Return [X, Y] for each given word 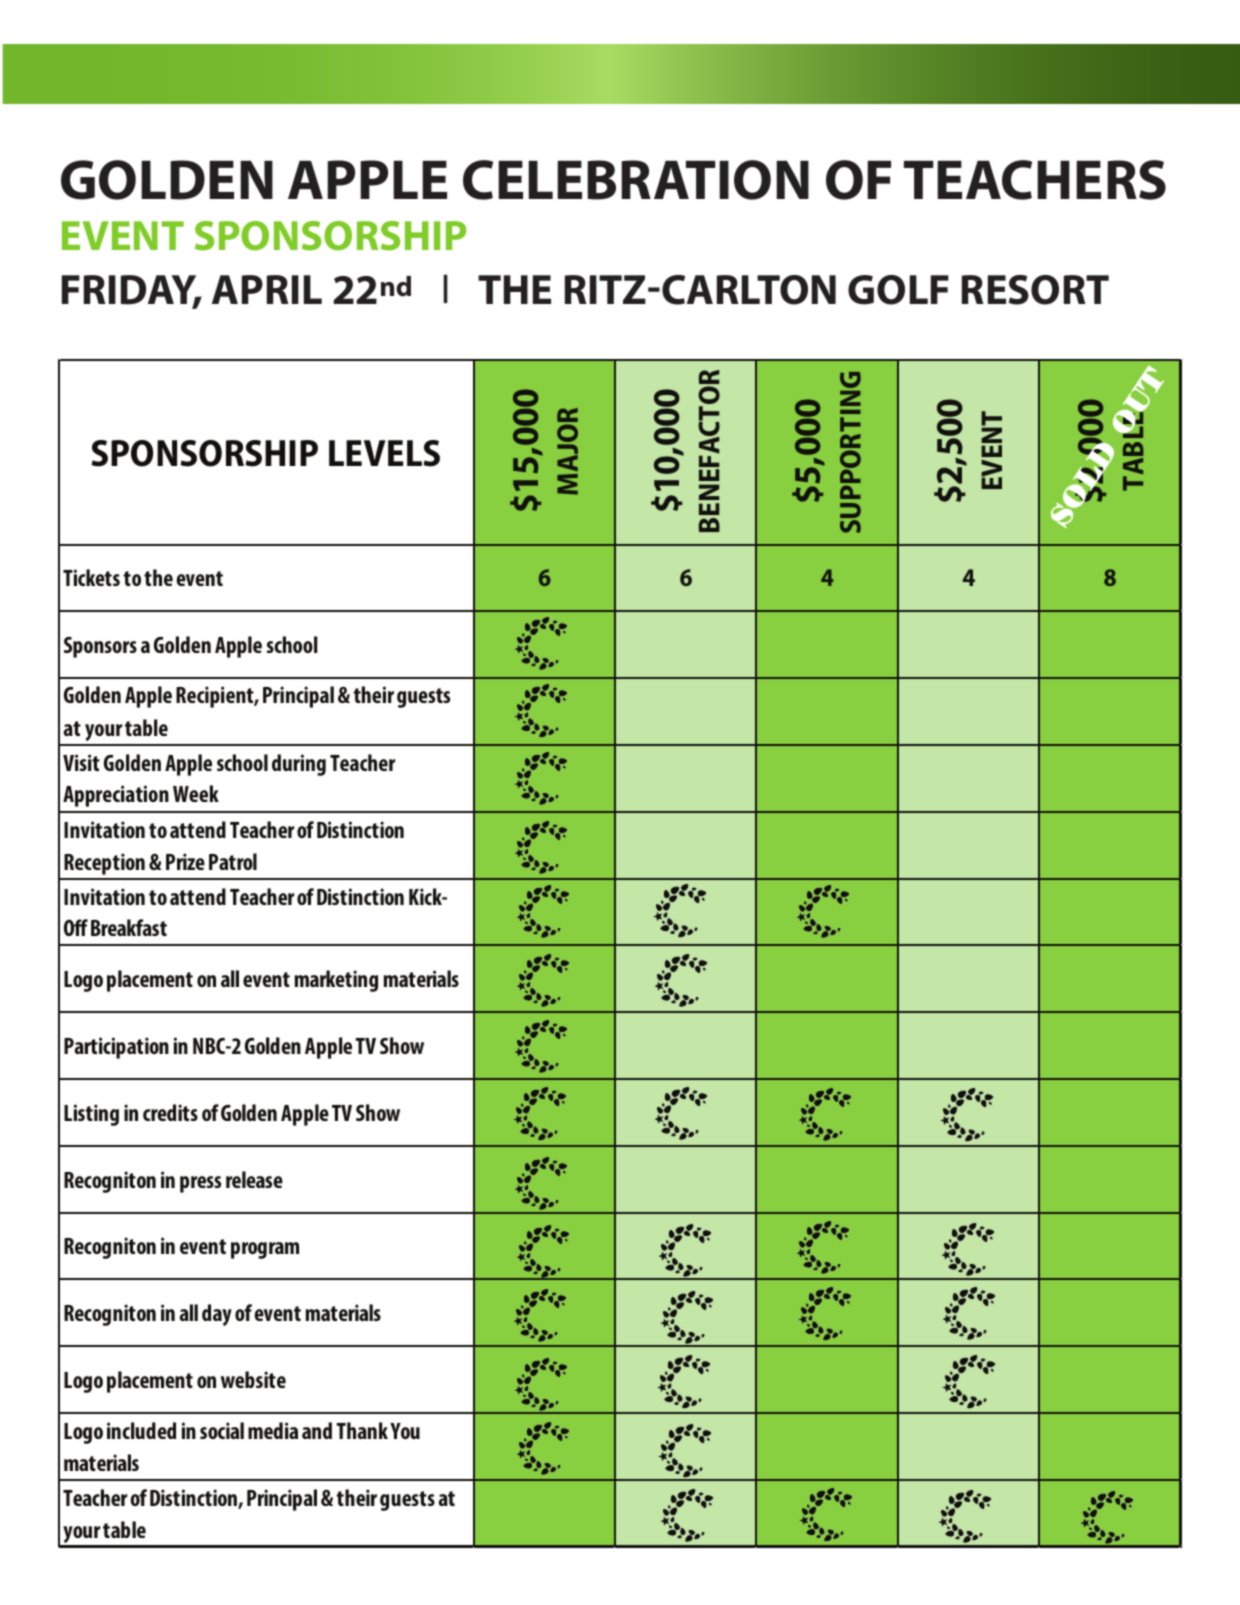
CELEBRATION [636, 180]
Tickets [91, 577]
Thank [362, 1430]
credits [170, 1112]
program [265, 1250]
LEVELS [384, 453]
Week [196, 793]
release [254, 1179]
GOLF [898, 290]
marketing [336, 981]
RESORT [1035, 290]
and [317, 1430]
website [253, 1379]
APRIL [267, 289]
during [299, 765]
